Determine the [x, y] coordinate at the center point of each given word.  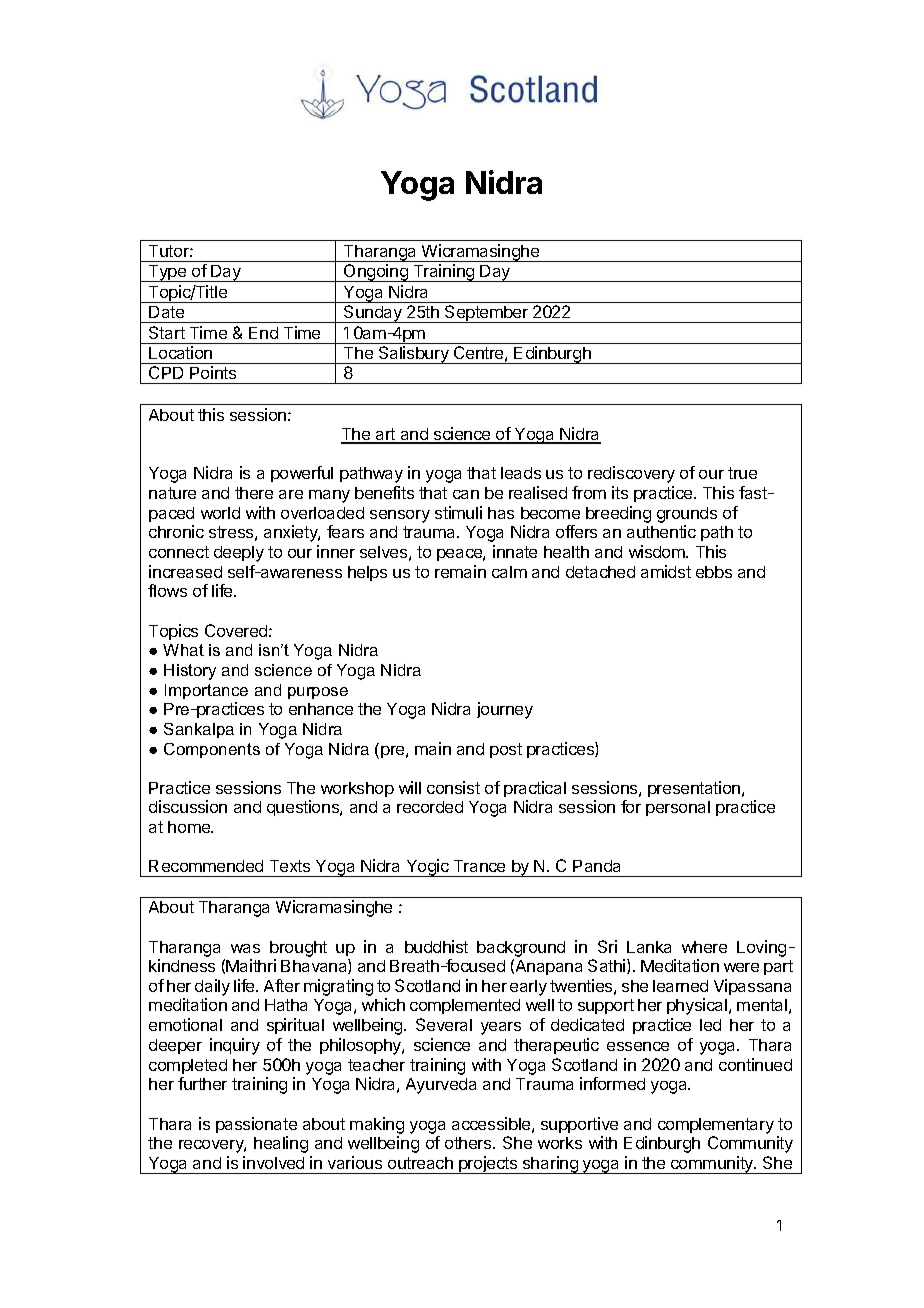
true [742, 473]
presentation [695, 789]
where [704, 947]
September [487, 314]
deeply [239, 554]
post [506, 750]
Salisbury [414, 355]
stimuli [458, 512]
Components [212, 750]
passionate [256, 1125]
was [245, 948]
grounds [687, 516]
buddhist [436, 946]
